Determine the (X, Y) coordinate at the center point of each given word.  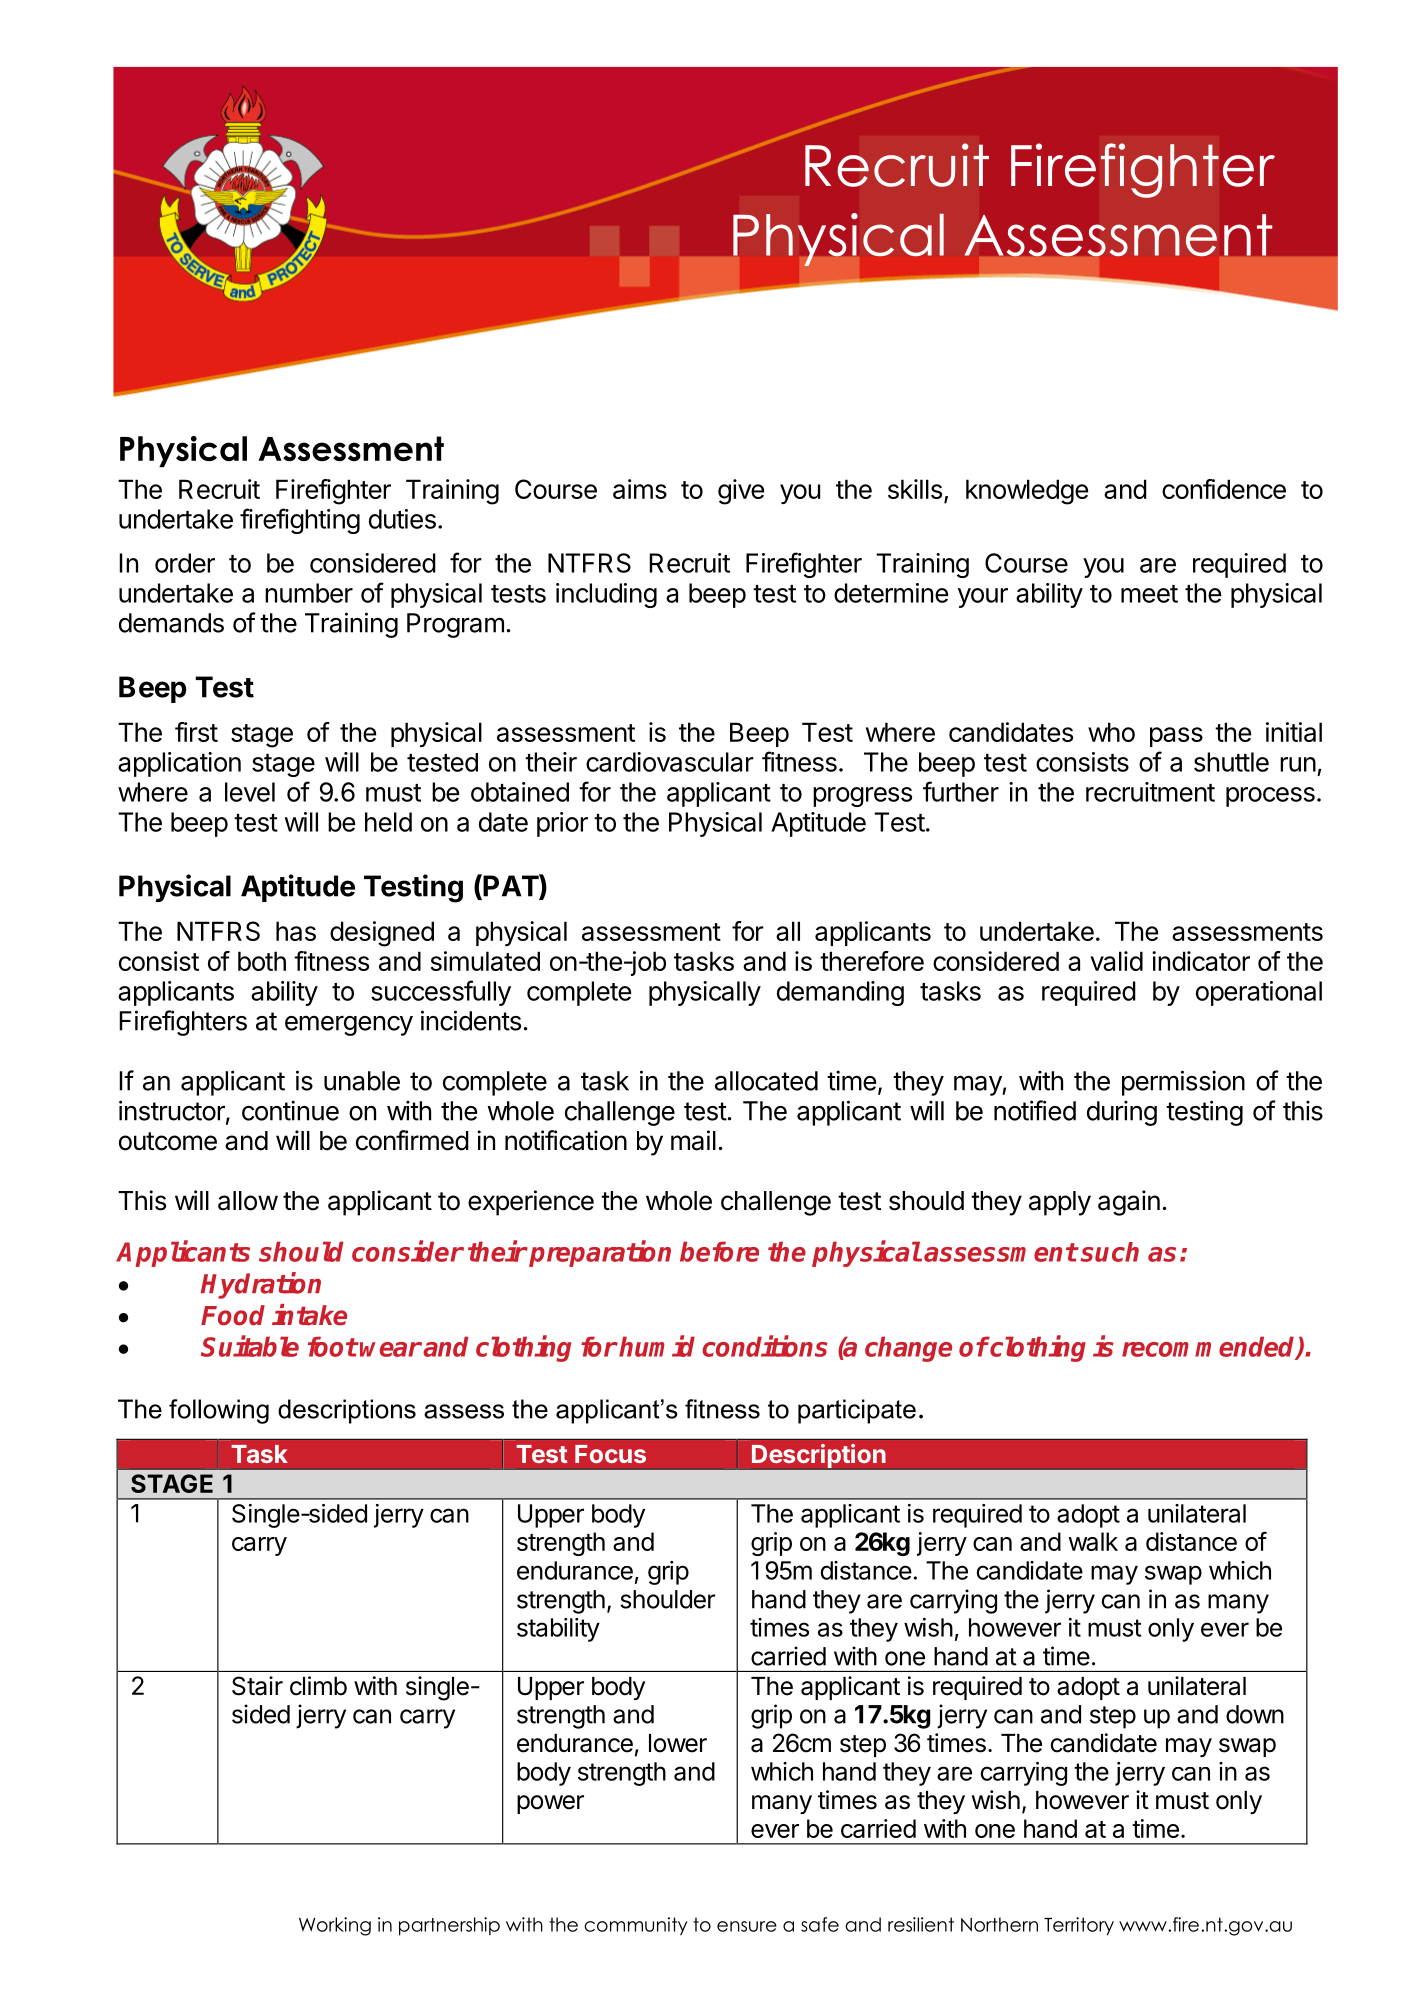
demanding (840, 993)
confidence (1224, 489)
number (309, 593)
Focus (610, 1454)
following (219, 1411)
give (741, 492)
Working (335, 1926)
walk (1093, 1541)
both (262, 961)
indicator (1201, 961)
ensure (747, 1926)
